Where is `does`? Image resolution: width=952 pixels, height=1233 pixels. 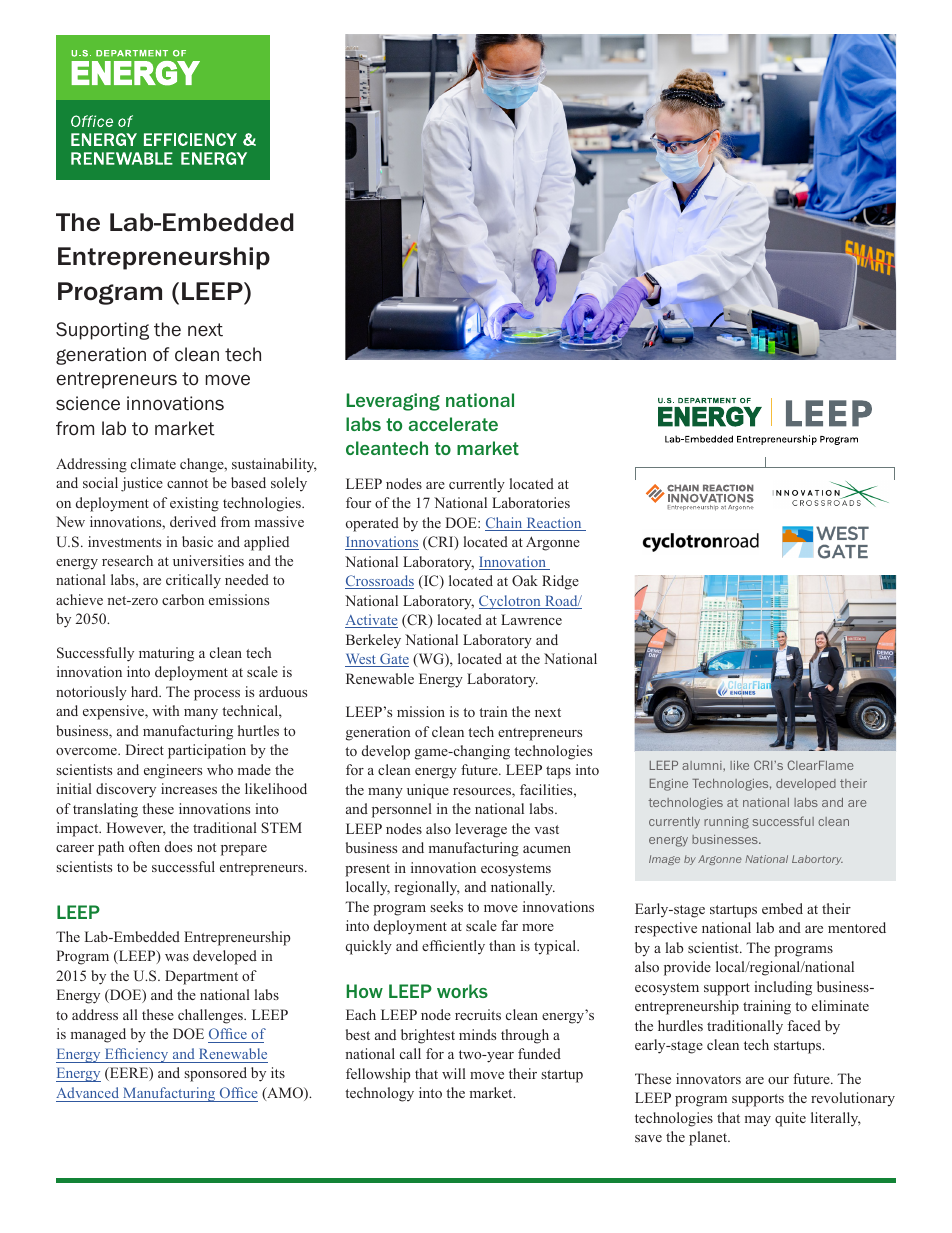
does is located at coordinates (178, 846).
